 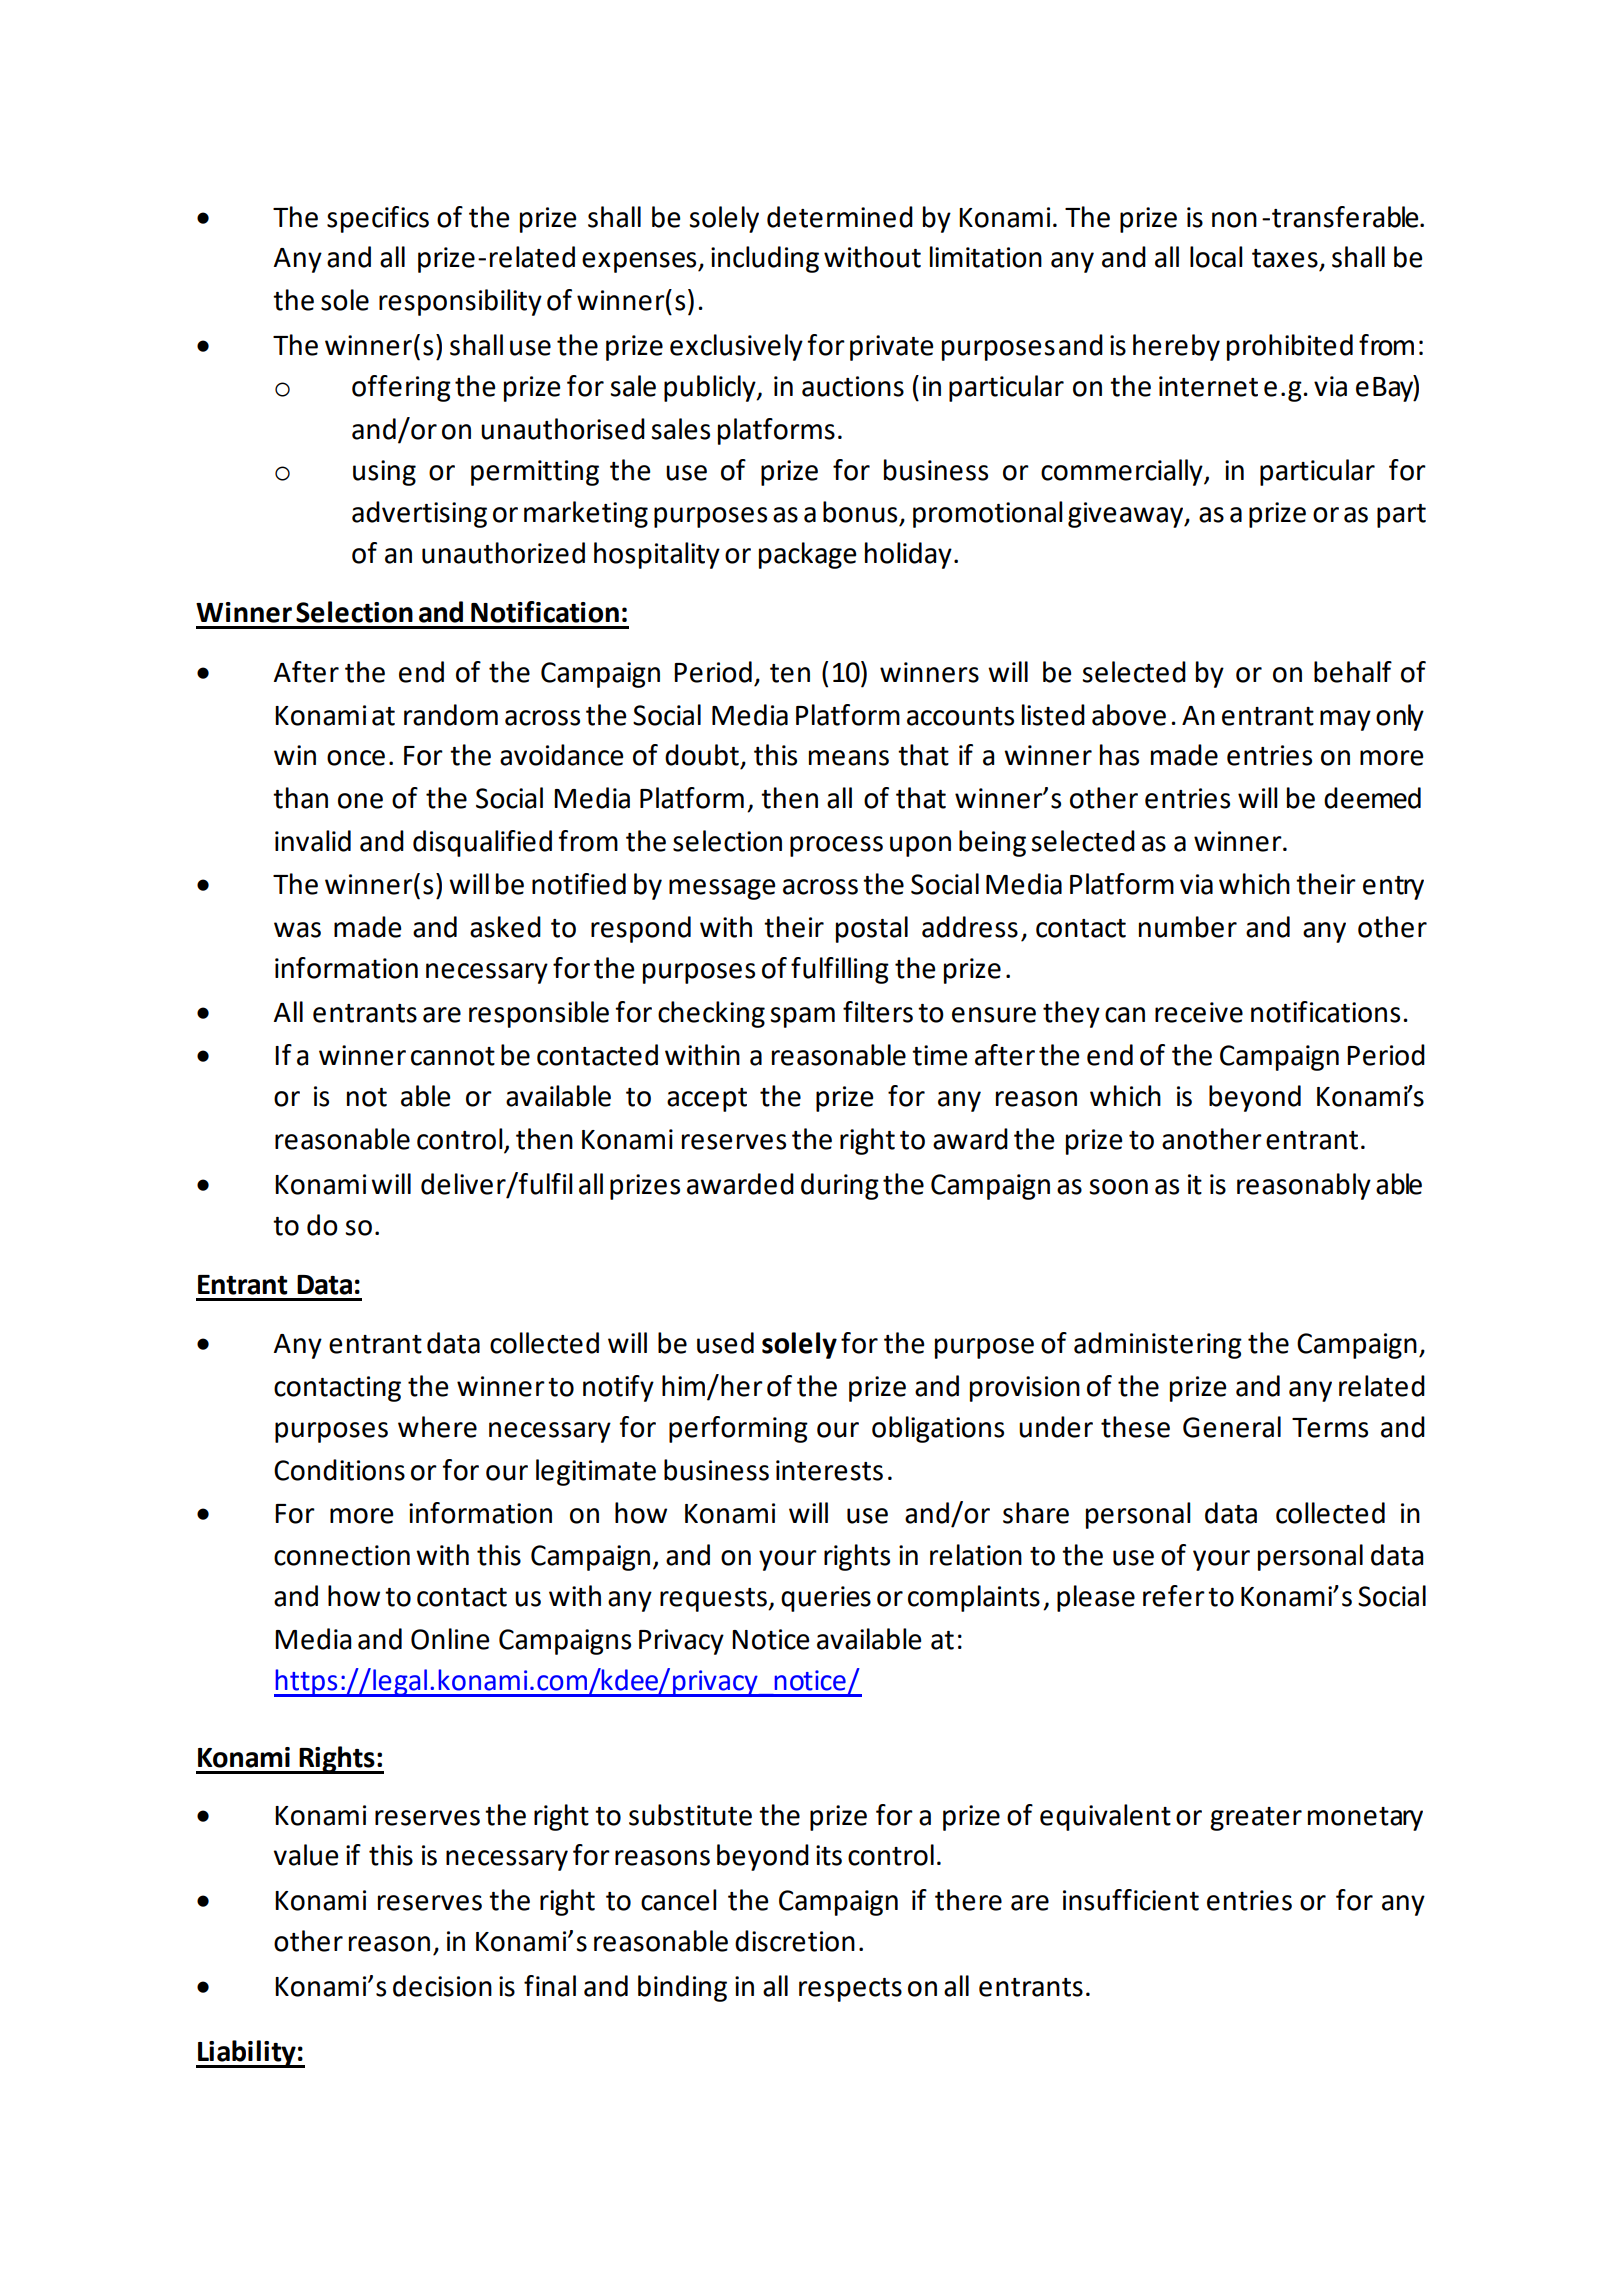 What do you see at coordinates (829, 1470) in the page?
I see `interests` at bounding box center [829, 1470].
